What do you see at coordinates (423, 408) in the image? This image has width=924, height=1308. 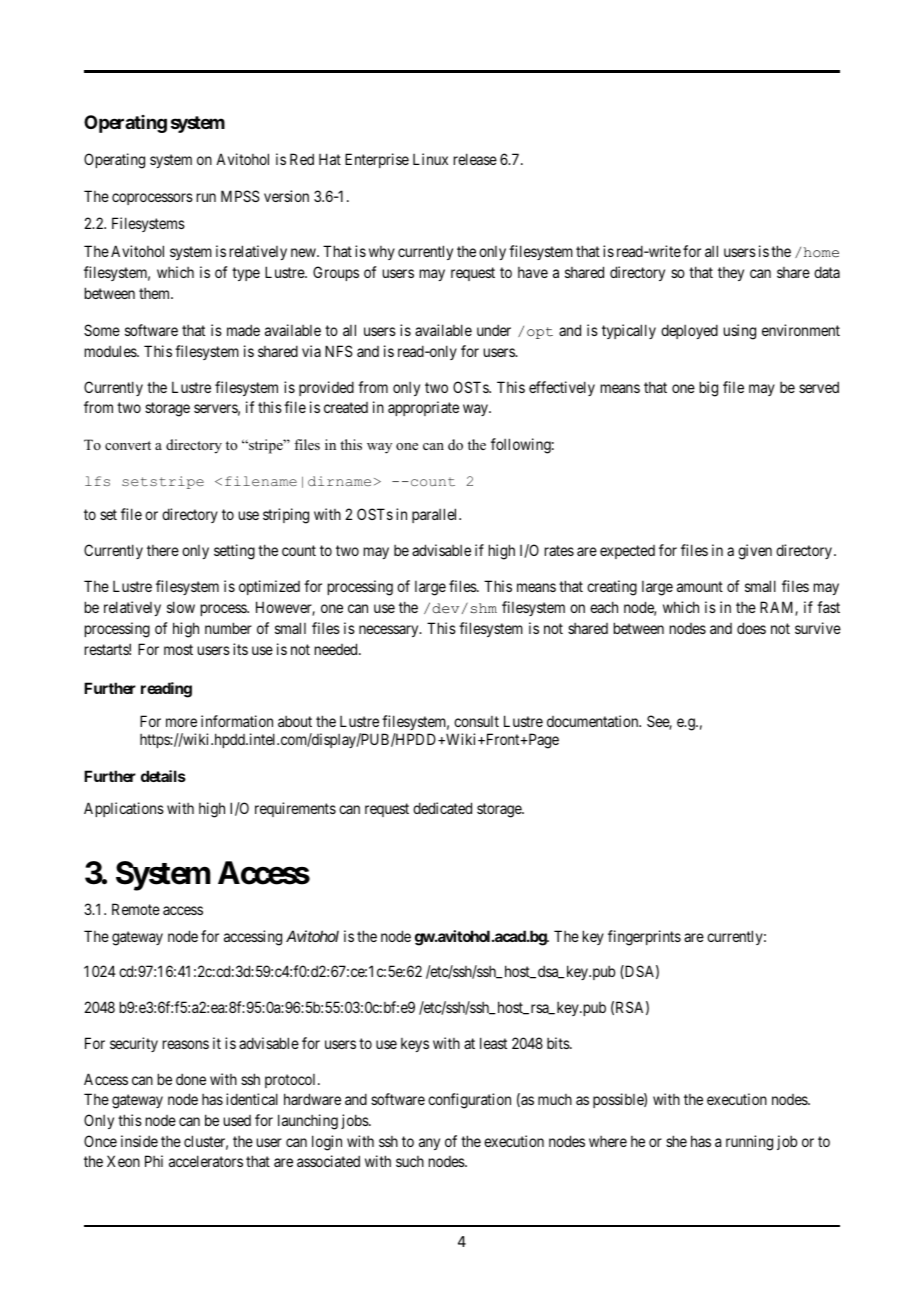 I see `appropriate` at bounding box center [423, 408].
